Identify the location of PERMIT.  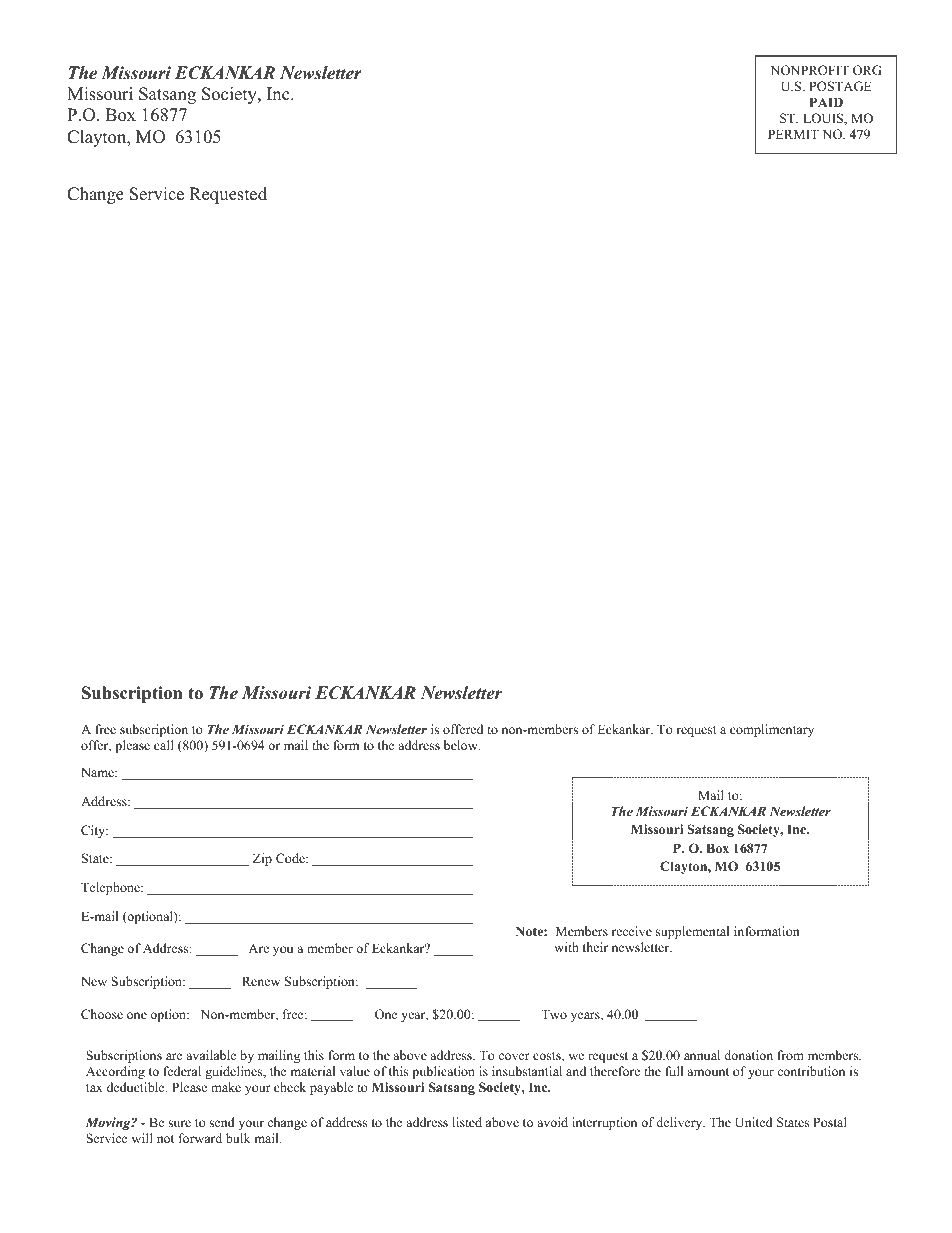
(793, 134).
